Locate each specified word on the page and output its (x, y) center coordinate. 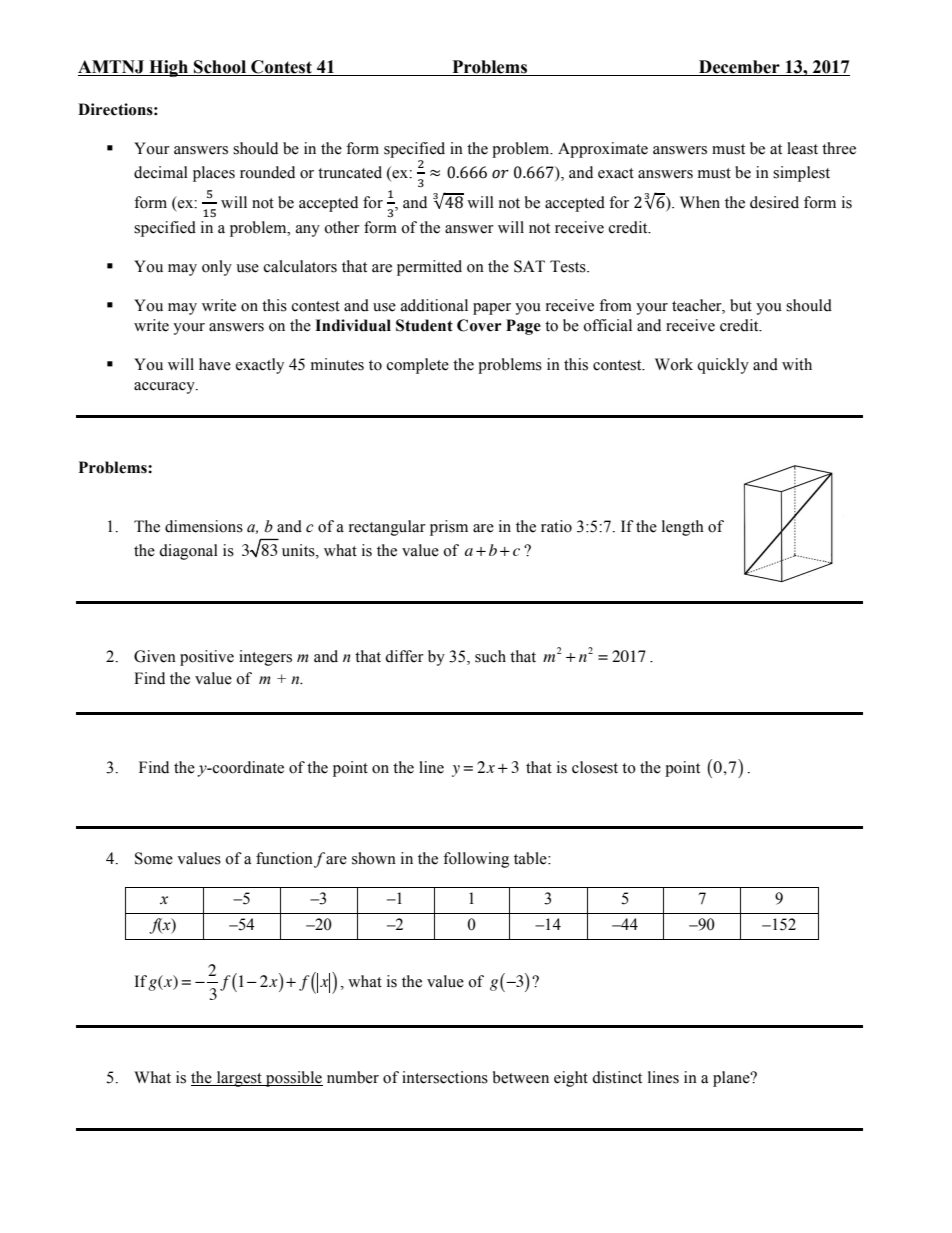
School (220, 68)
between (521, 1077)
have (215, 364)
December (739, 68)
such (490, 656)
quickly (723, 366)
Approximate (603, 150)
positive (207, 658)
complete (418, 366)
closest (595, 767)
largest (239, 1079)
